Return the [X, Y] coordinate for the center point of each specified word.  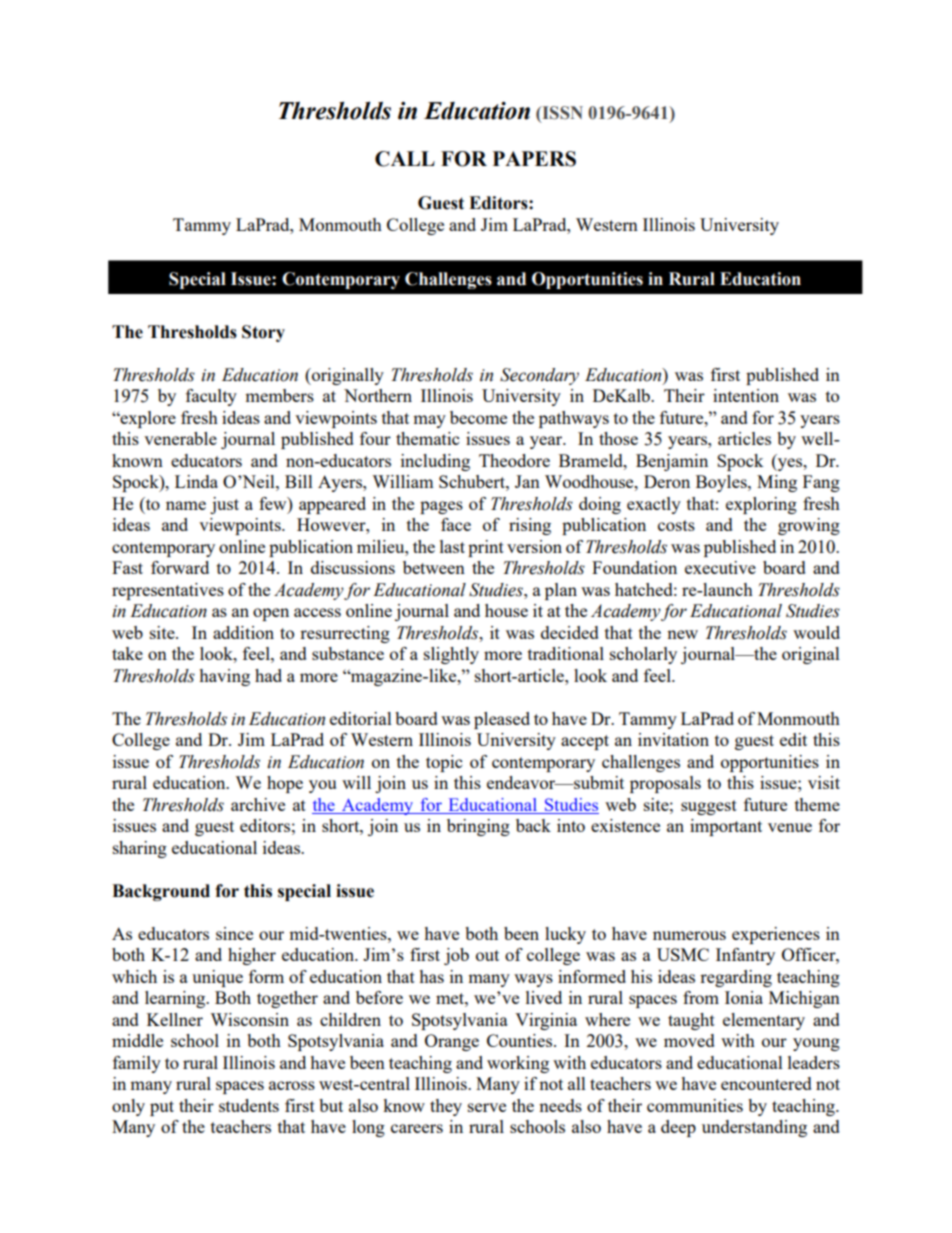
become [478, 417]
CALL [405, 159]
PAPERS [534, 159]
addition [243, 632]
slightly [451, 655]
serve [487, 1107]
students [249, 1105]
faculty [211, 397]
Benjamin [672, 462]
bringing [478, 827]
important [726, 827]
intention [746, 395]
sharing [140, 849]
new [682, 634]
